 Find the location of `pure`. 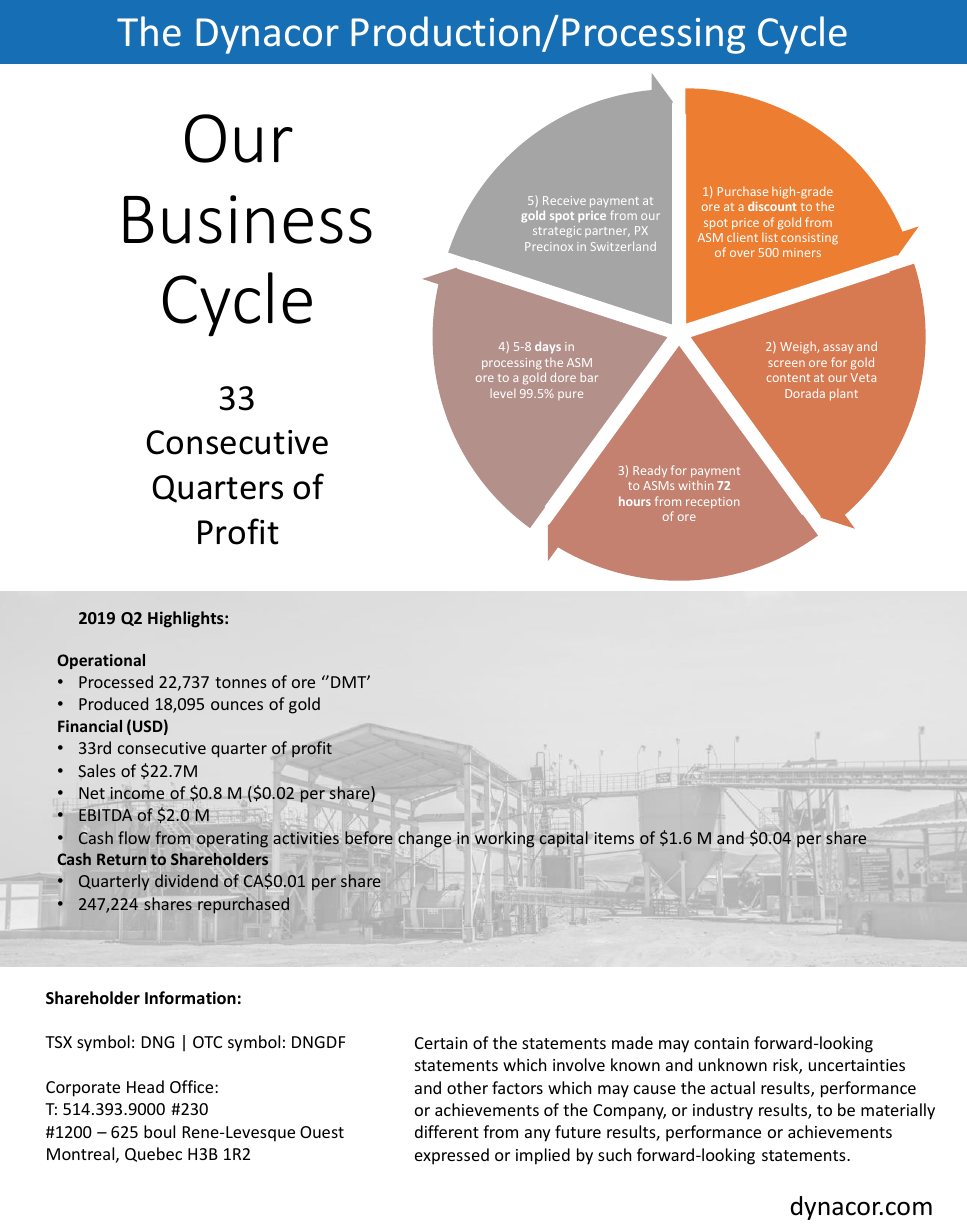

pure is located at coordinates (570, 395).
